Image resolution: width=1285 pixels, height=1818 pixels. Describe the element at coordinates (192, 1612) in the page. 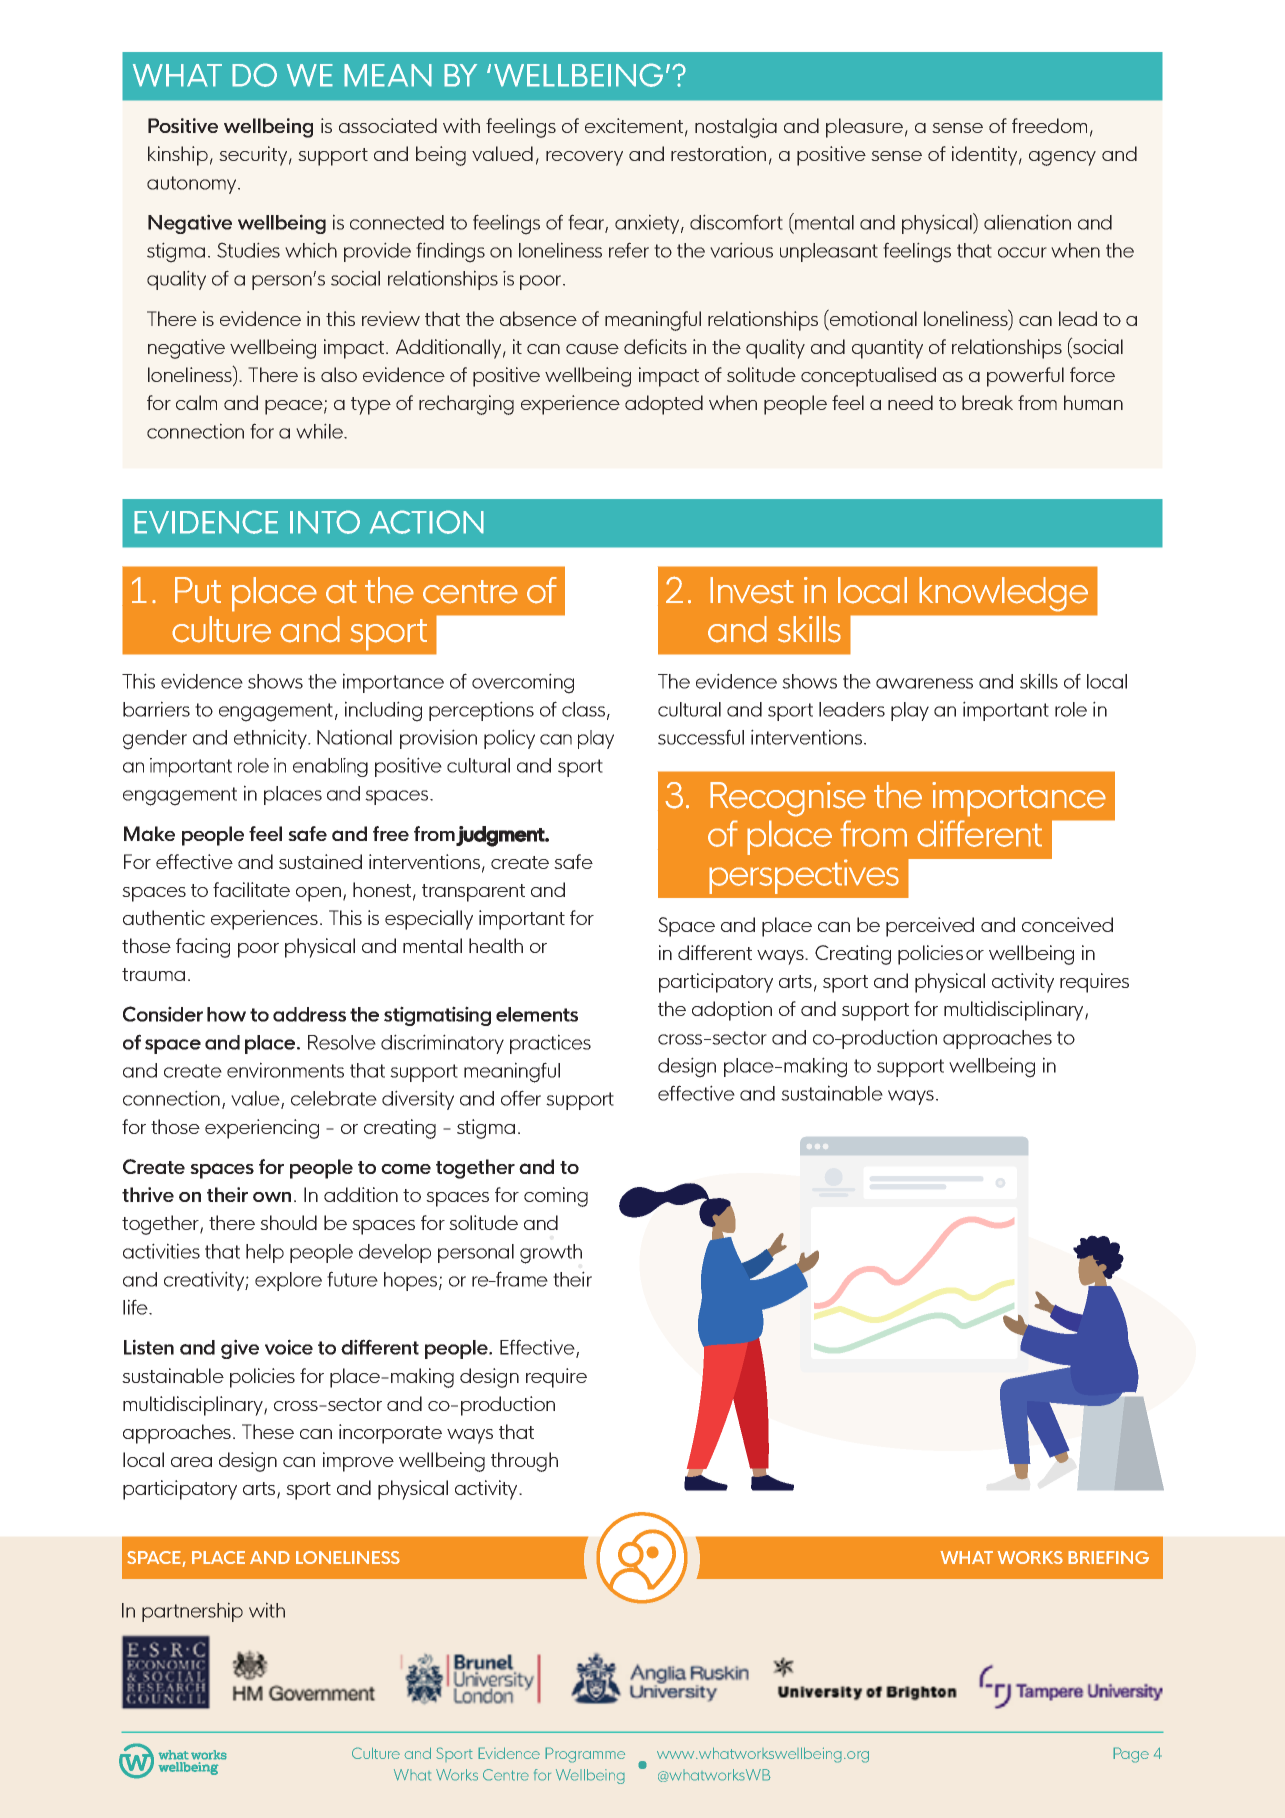

I see `partnership` at that location.
